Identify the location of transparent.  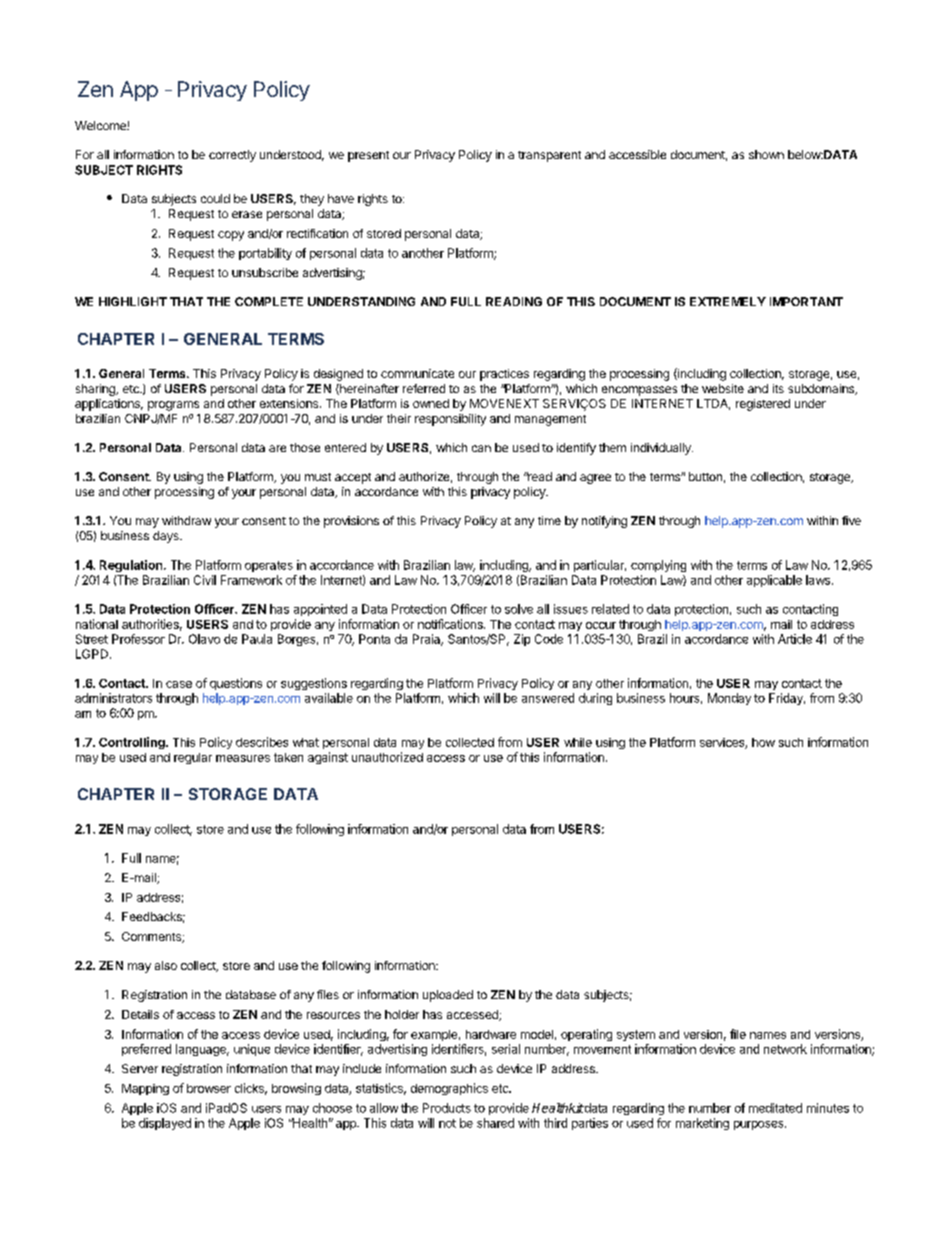
(549, 156).
